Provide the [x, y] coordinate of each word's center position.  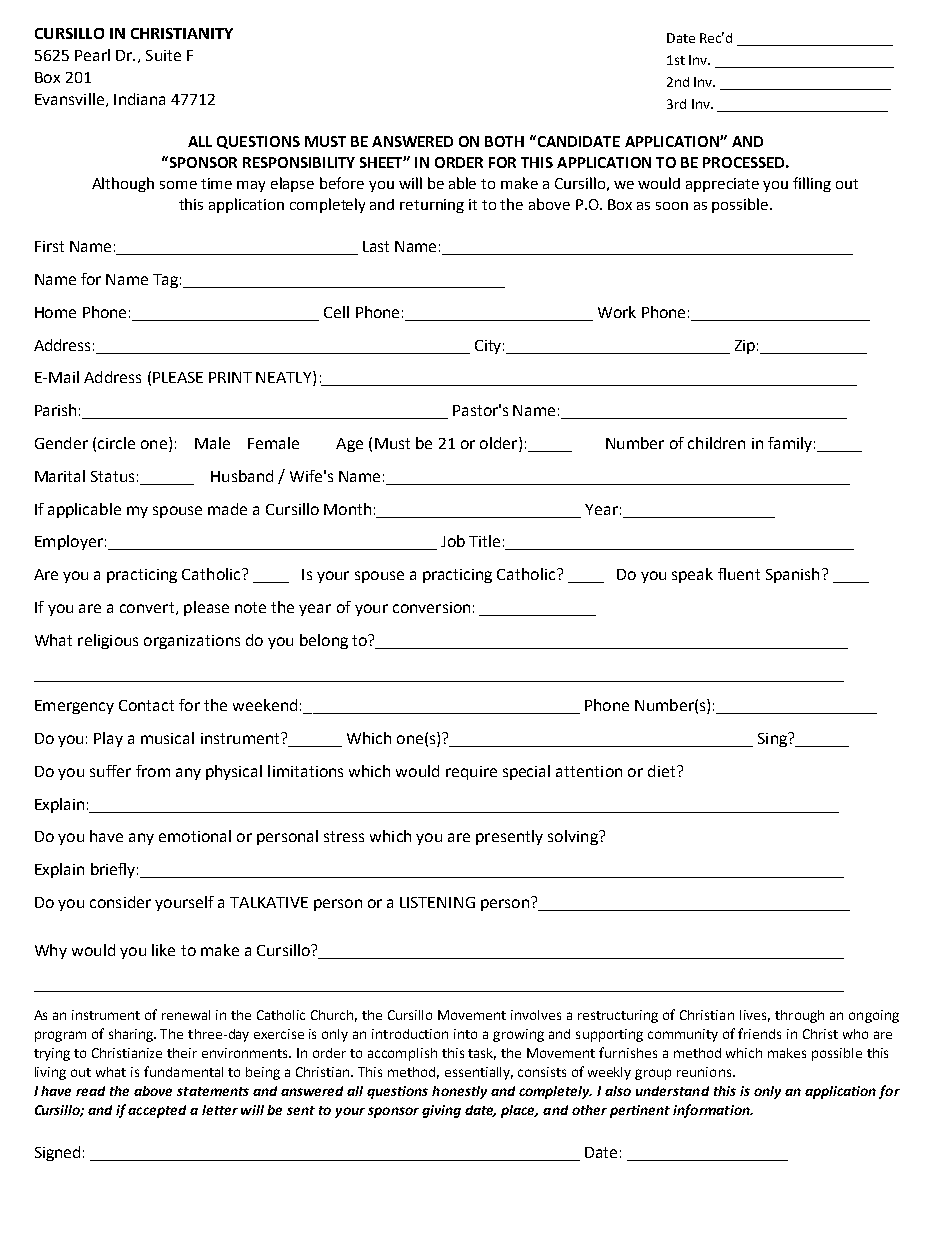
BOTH [504, 141]
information [712, 1111]
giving [441, 1111]
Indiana [139, 99]
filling [812, 184]
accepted [157, 1111]
